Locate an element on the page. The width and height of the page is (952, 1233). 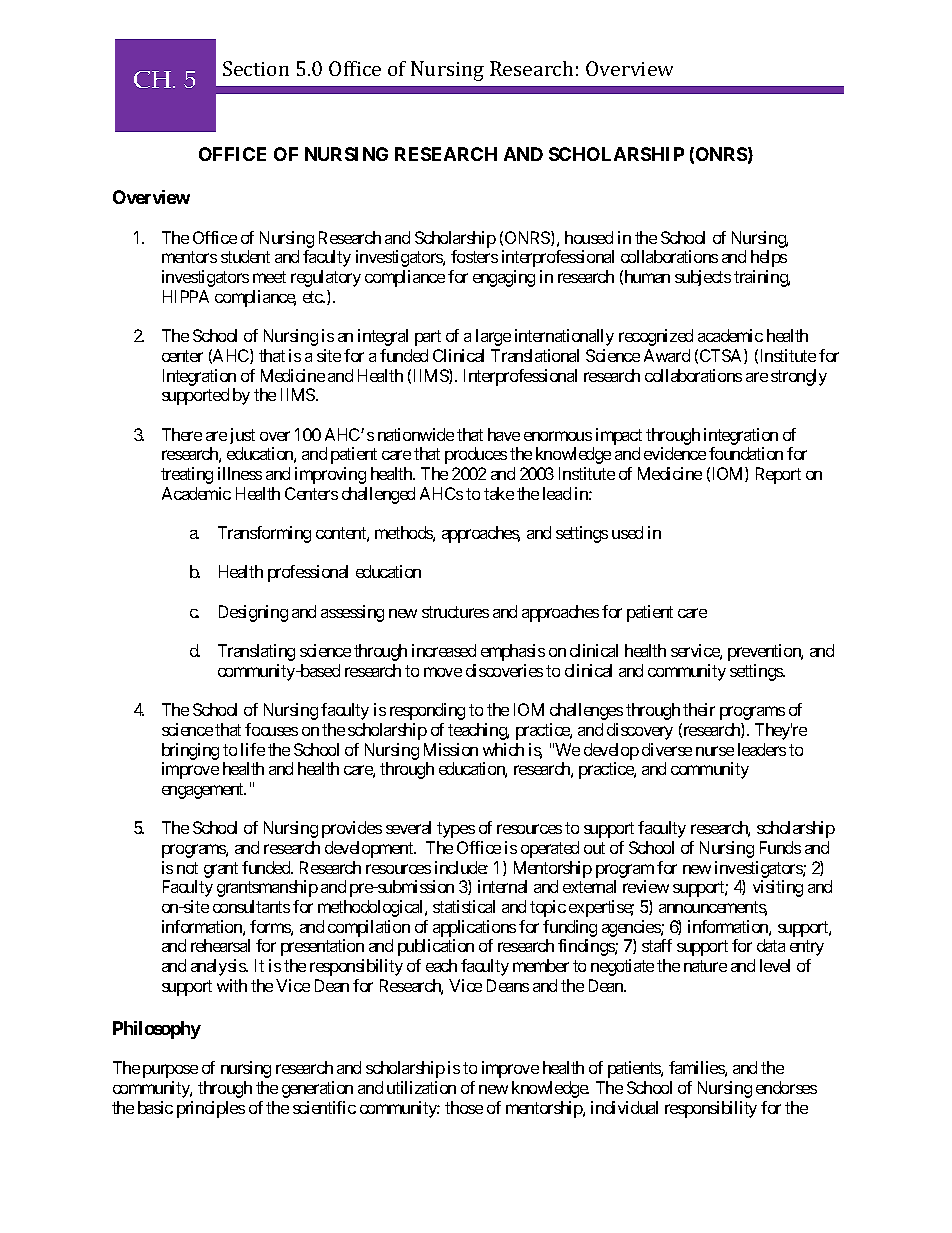
take is located at coordinates (499, 493).
